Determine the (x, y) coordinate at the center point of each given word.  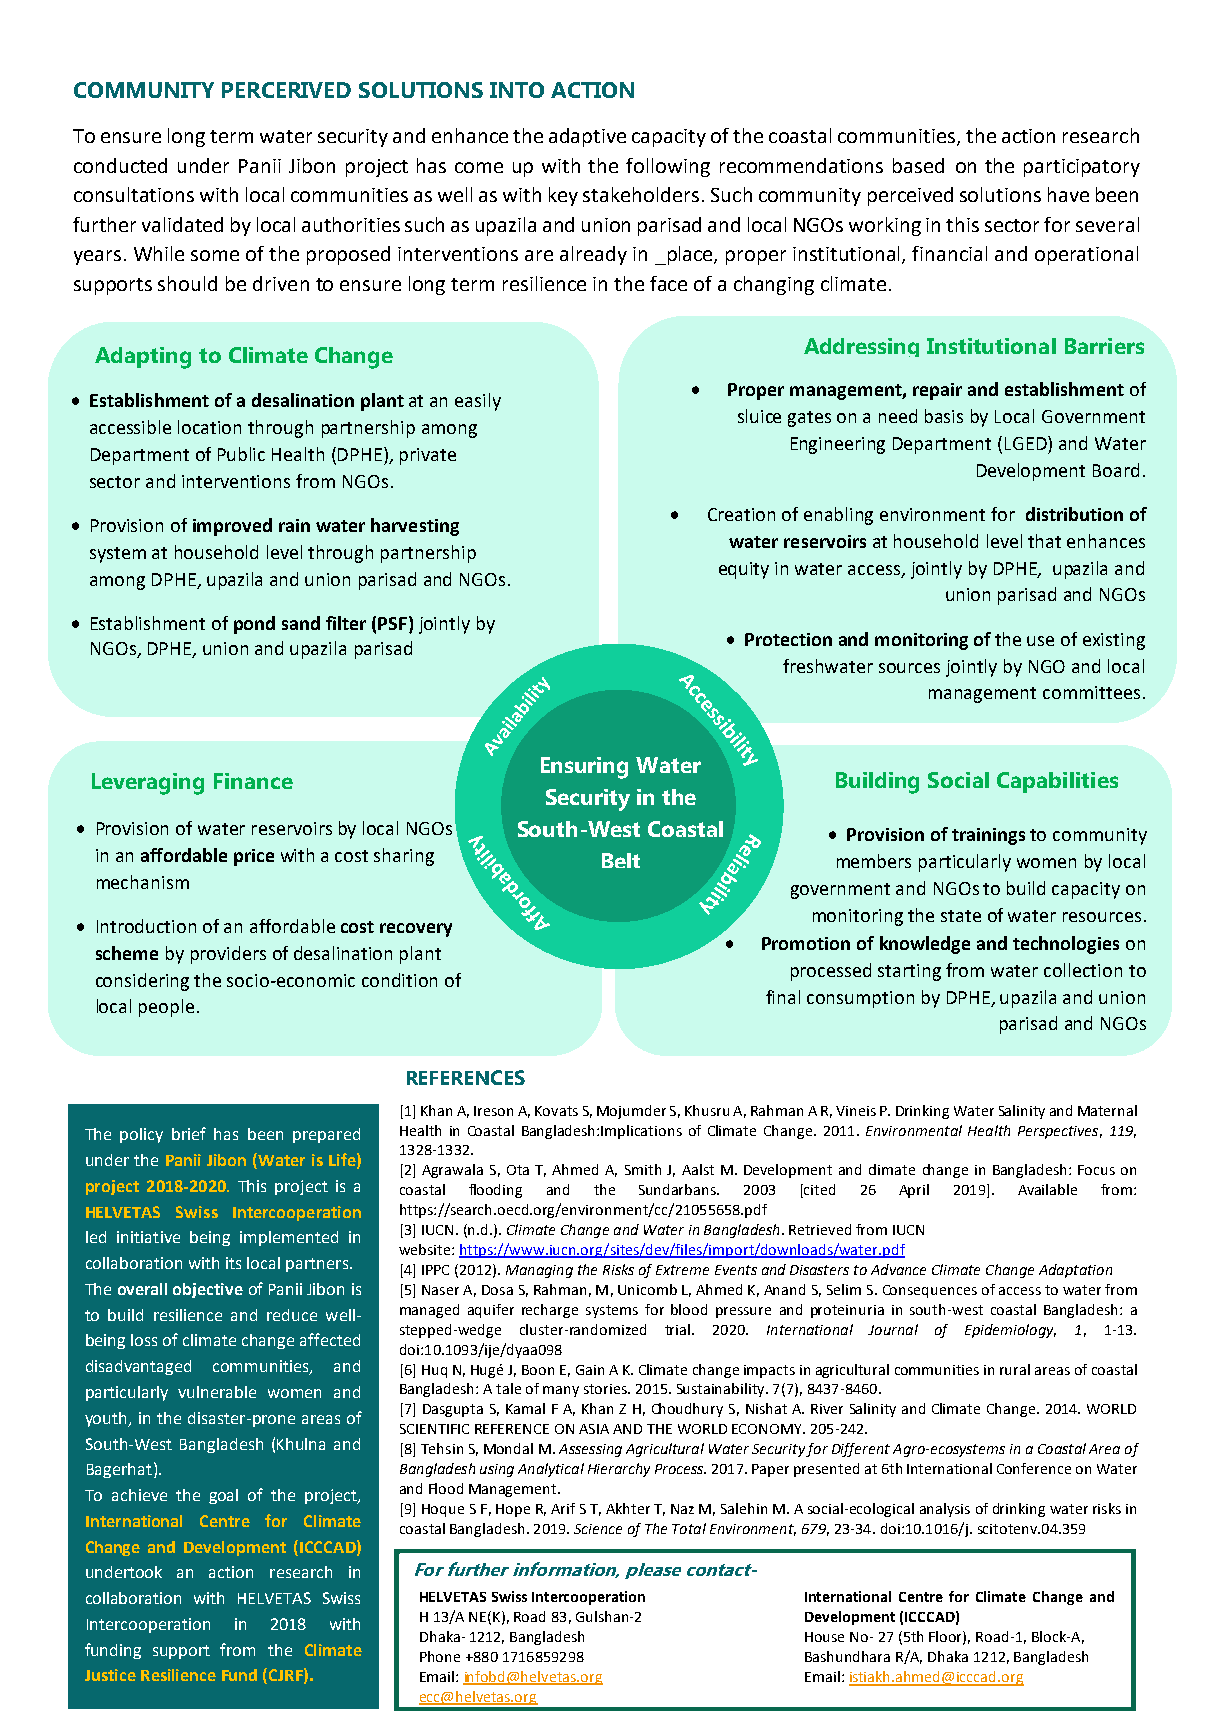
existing (1114, 641)
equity (744, 570)
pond (254, 625)
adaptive (587, 137)
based (918, 165)
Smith (643, 1169)
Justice (110, 1675)
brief (189, 1133)
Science (598, 1529)
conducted (120, 165)
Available (1047, 1189)
